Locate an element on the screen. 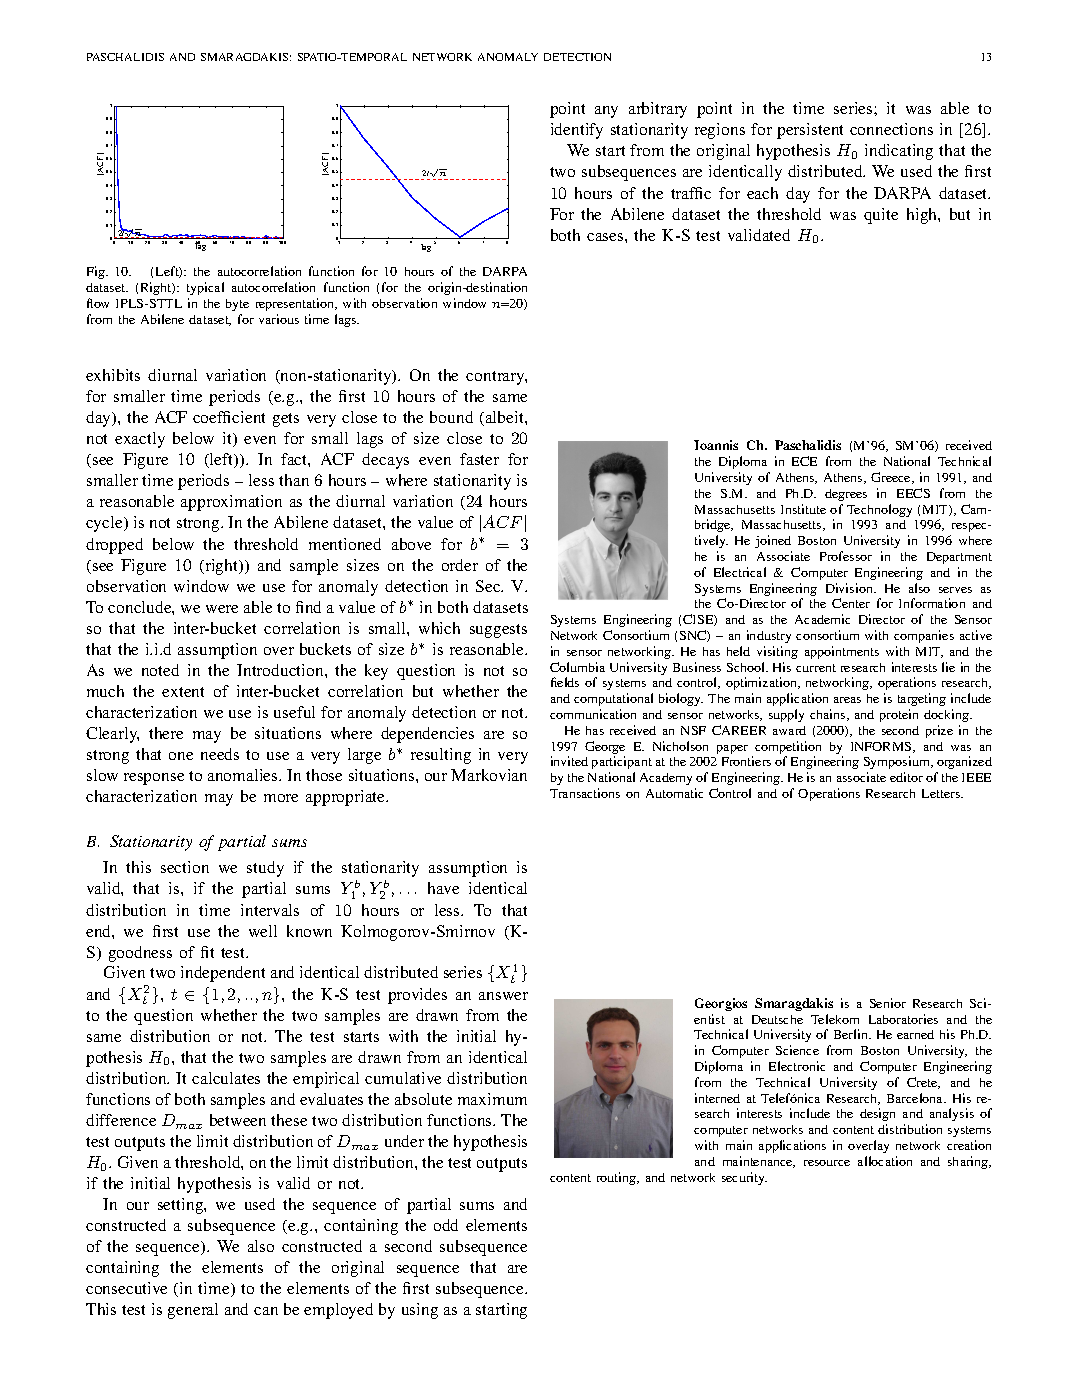 The image size is (1079, 1396). Senior is located at coordinates (888, 1003).
